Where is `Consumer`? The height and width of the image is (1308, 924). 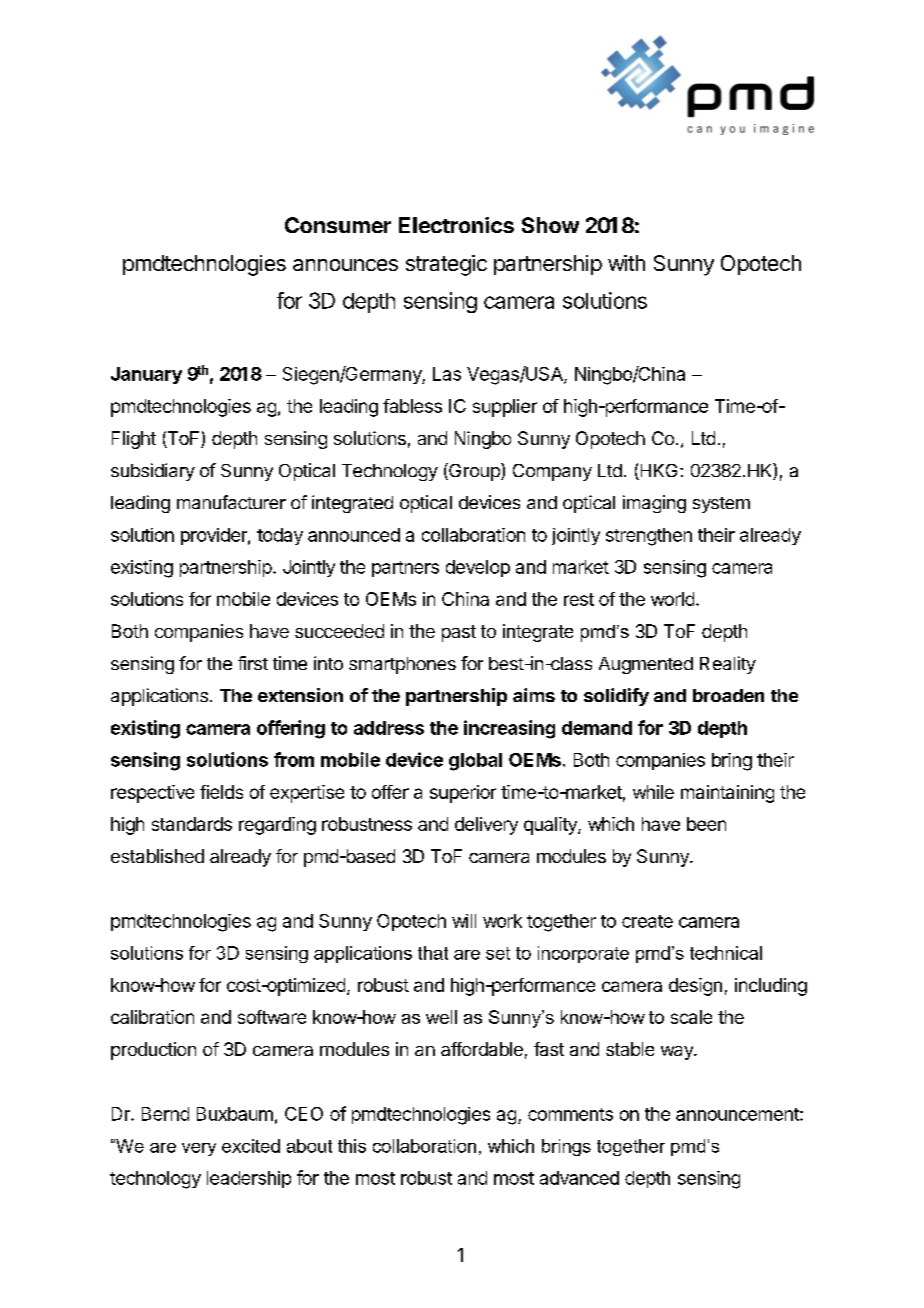 Consumer is located at coordinates (338, 225).
